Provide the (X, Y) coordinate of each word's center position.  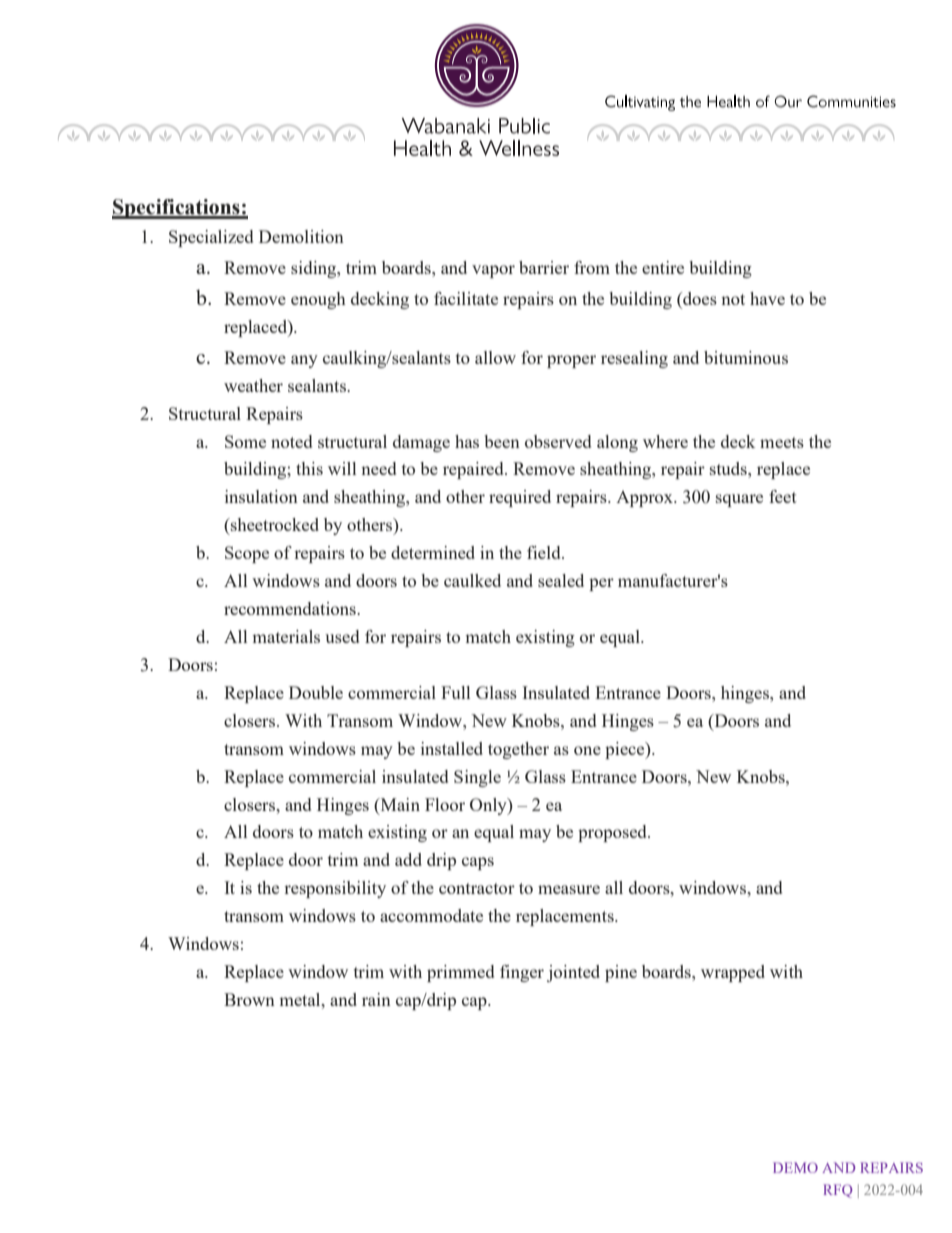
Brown (249, 999)
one (587, 750)
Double (316, 692)
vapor (493, 271)
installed (452, 748)
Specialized (211, 238)
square (739, 500)
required (520, 498)
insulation (261, 496)
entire (663, 267)
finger (522, 973)
